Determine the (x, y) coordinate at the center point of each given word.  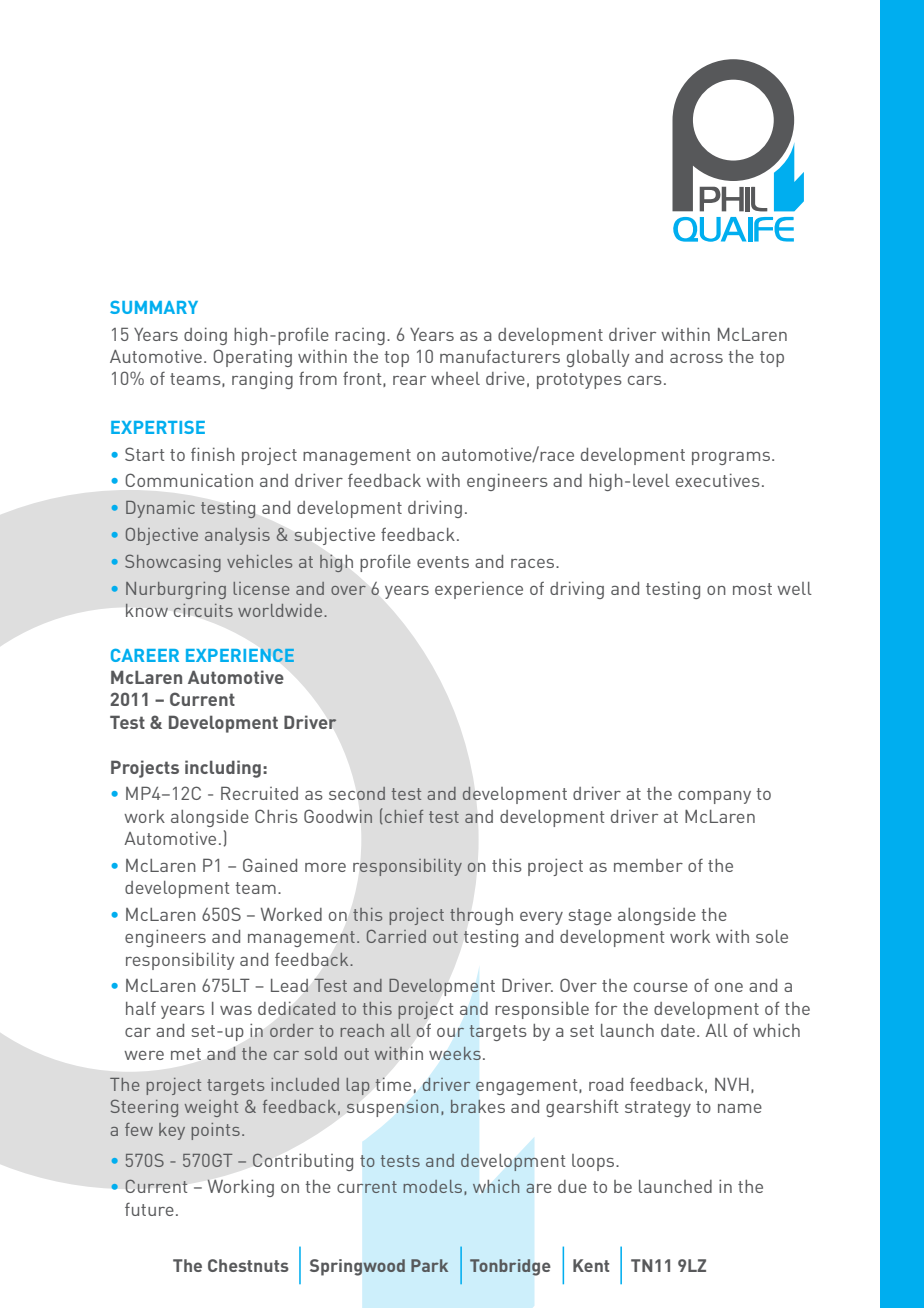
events (443, 562)
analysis (237, 536)
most (752, 589)
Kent (591, 1265)
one (729, 987)
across (696, 358)
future (149, 1209)
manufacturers (500, 356)
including (223, 769)
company (714, 797)
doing (205, 336)
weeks (455, 1053)
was (236, 1010)
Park (429, 1265)
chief (404, 816)
